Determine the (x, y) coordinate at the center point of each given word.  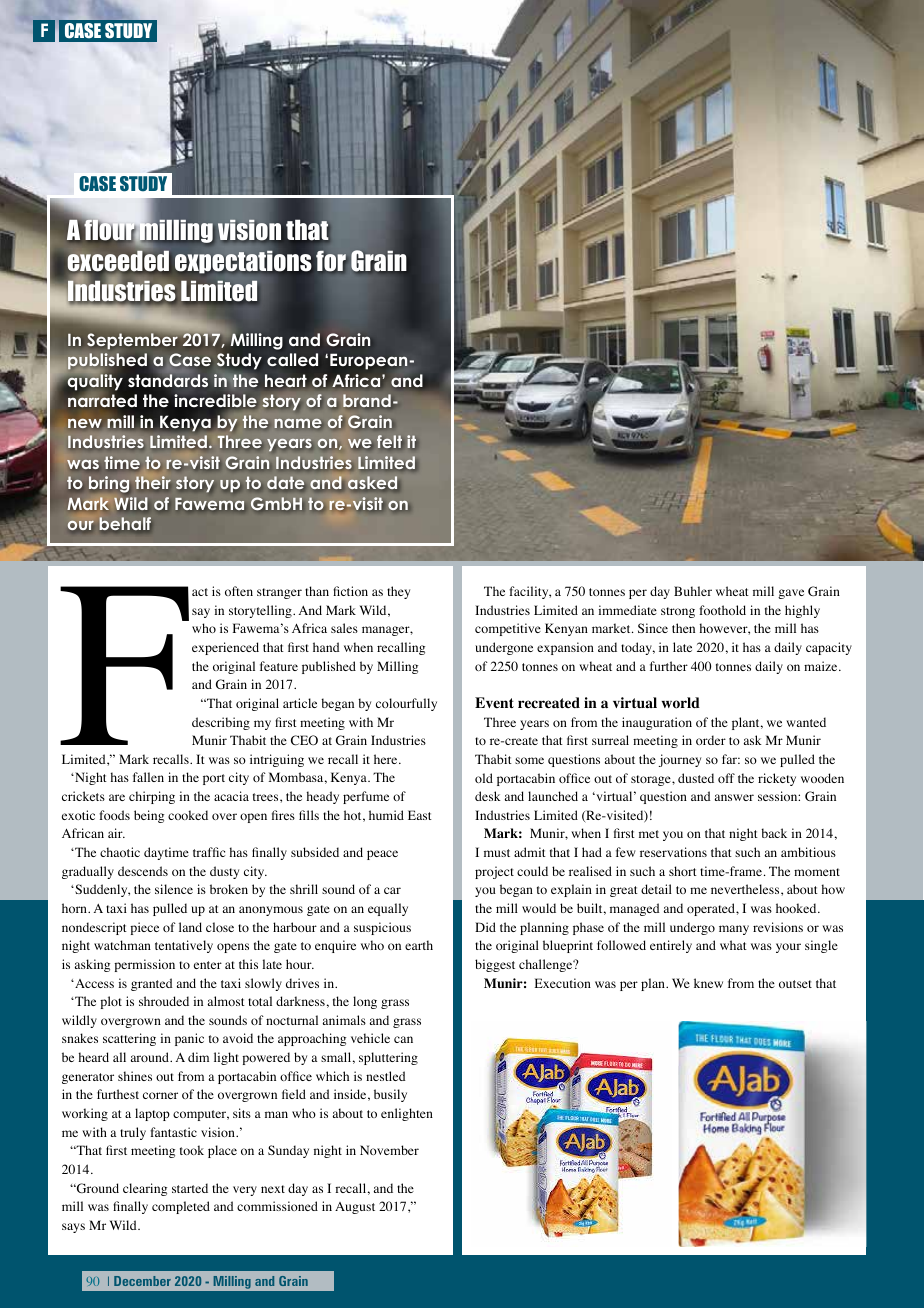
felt (389, 441)
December (142, 1281)
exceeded (119, 261)
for (331, 261)
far (731, 759)
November (389, 1150)
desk (488, 796)
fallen (148, 777)
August (355, 1208)
